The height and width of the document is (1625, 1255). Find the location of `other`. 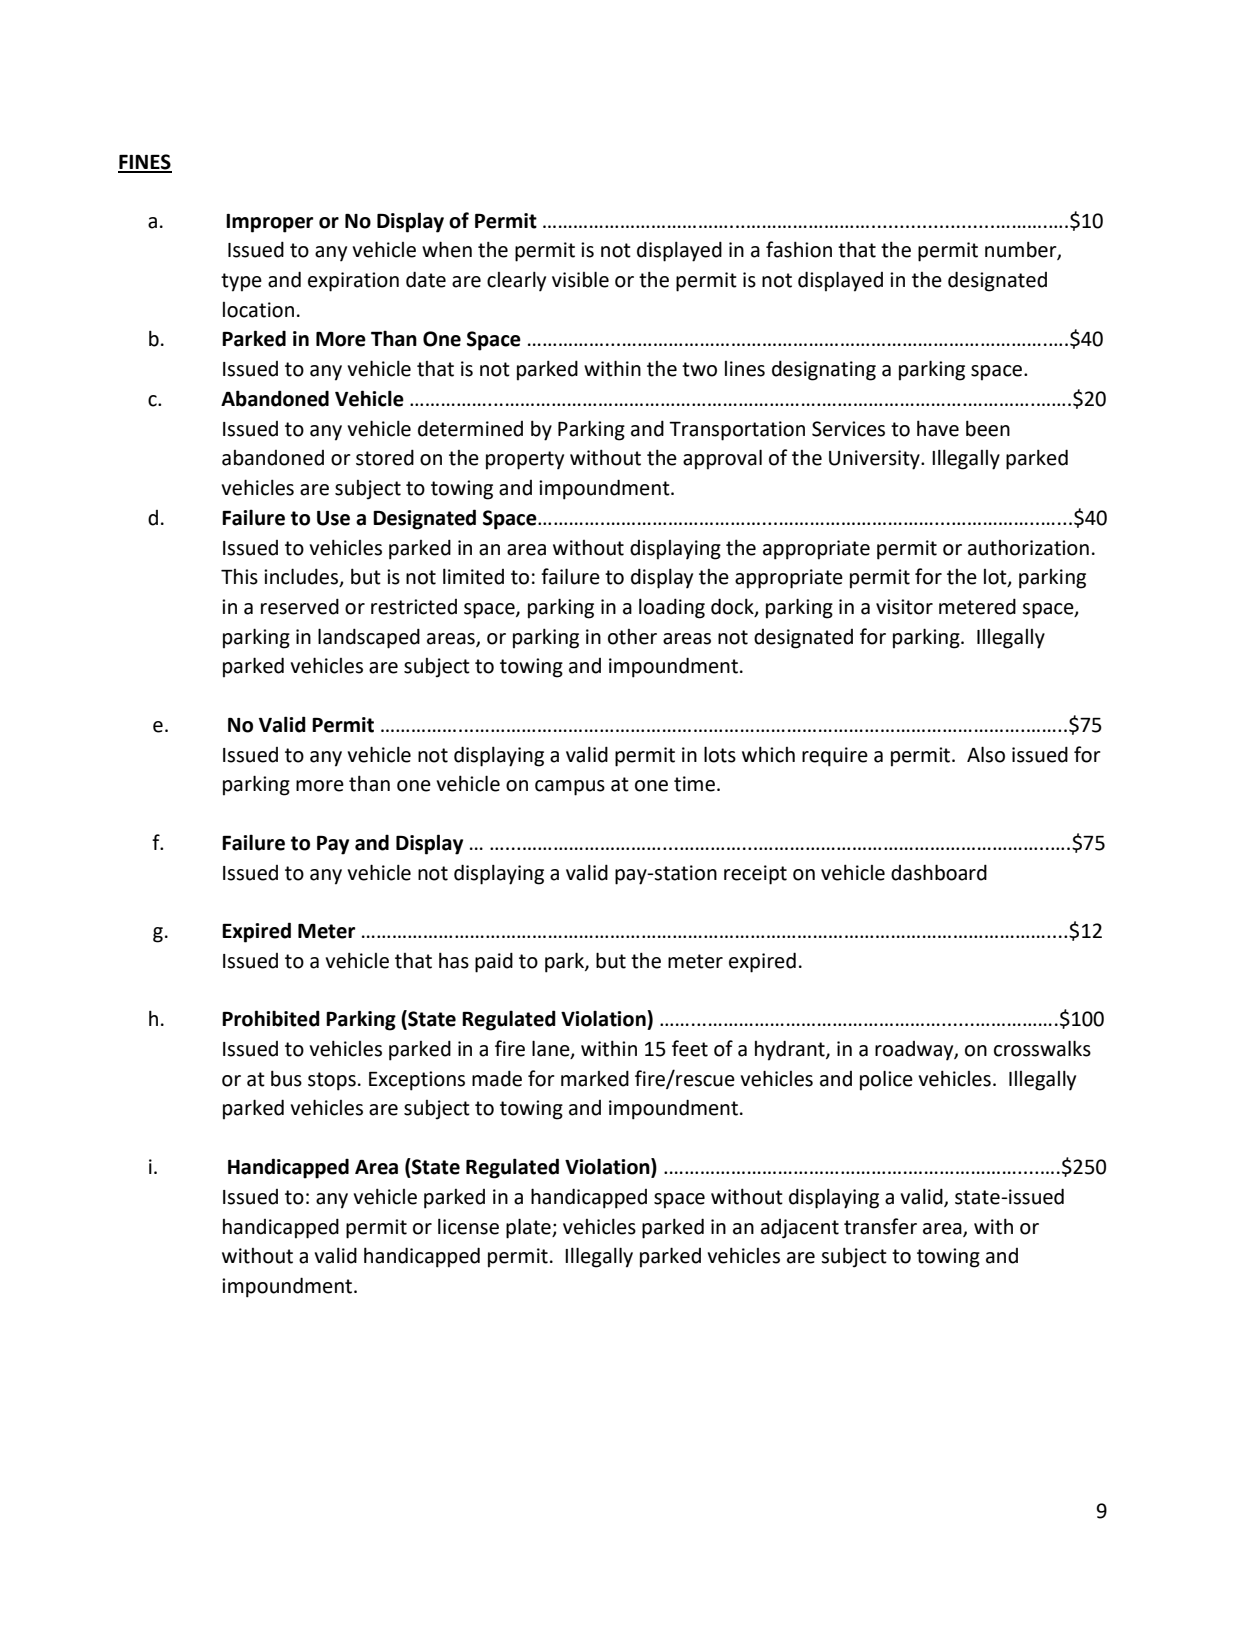

other is located at coordinates (632, 637).
